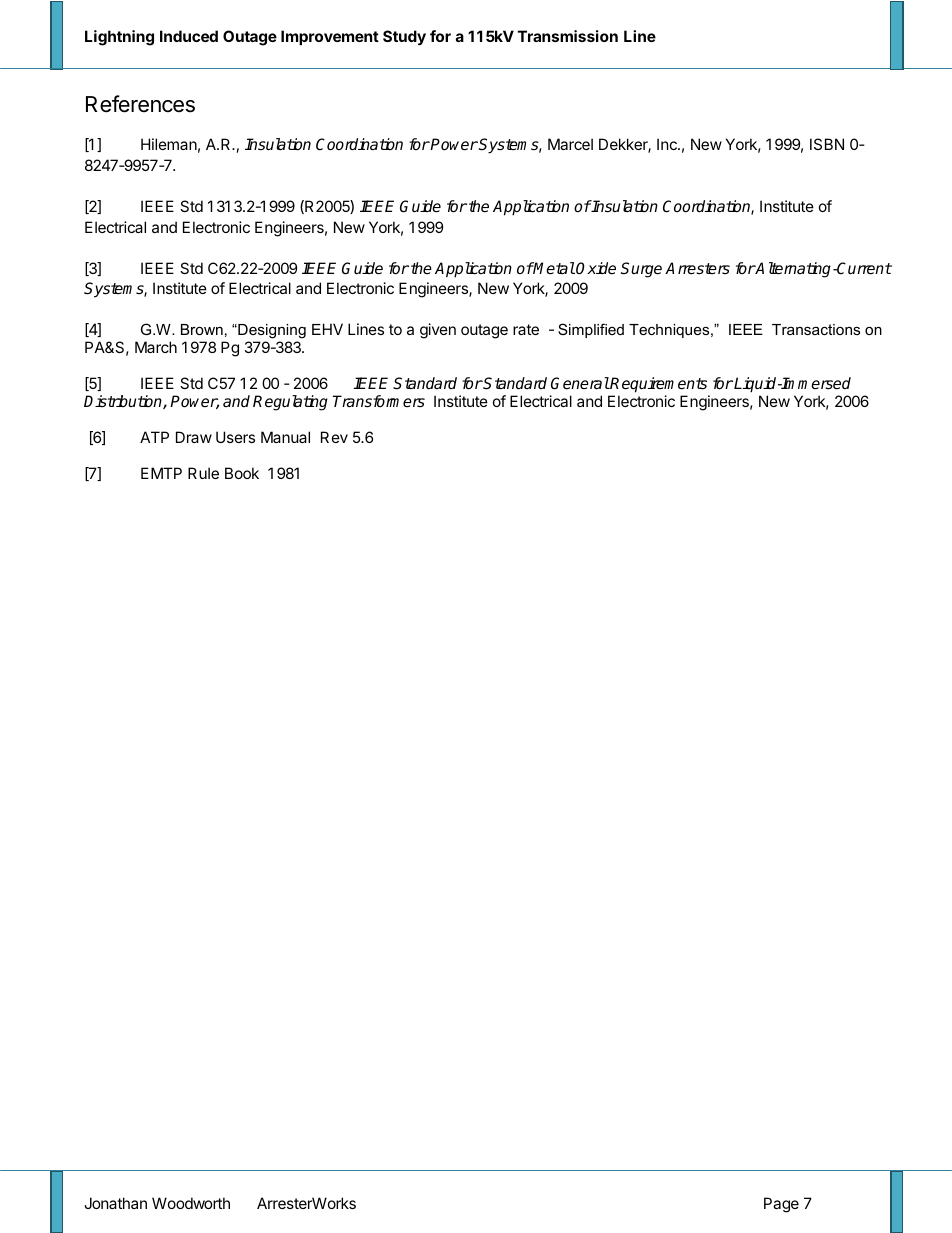 Image resolution: width=952 pixels, height=1233 pixels. What do you see at coordinates (658, 385) in the page?
I see `Requirements` at bounding box center [658, 385].
